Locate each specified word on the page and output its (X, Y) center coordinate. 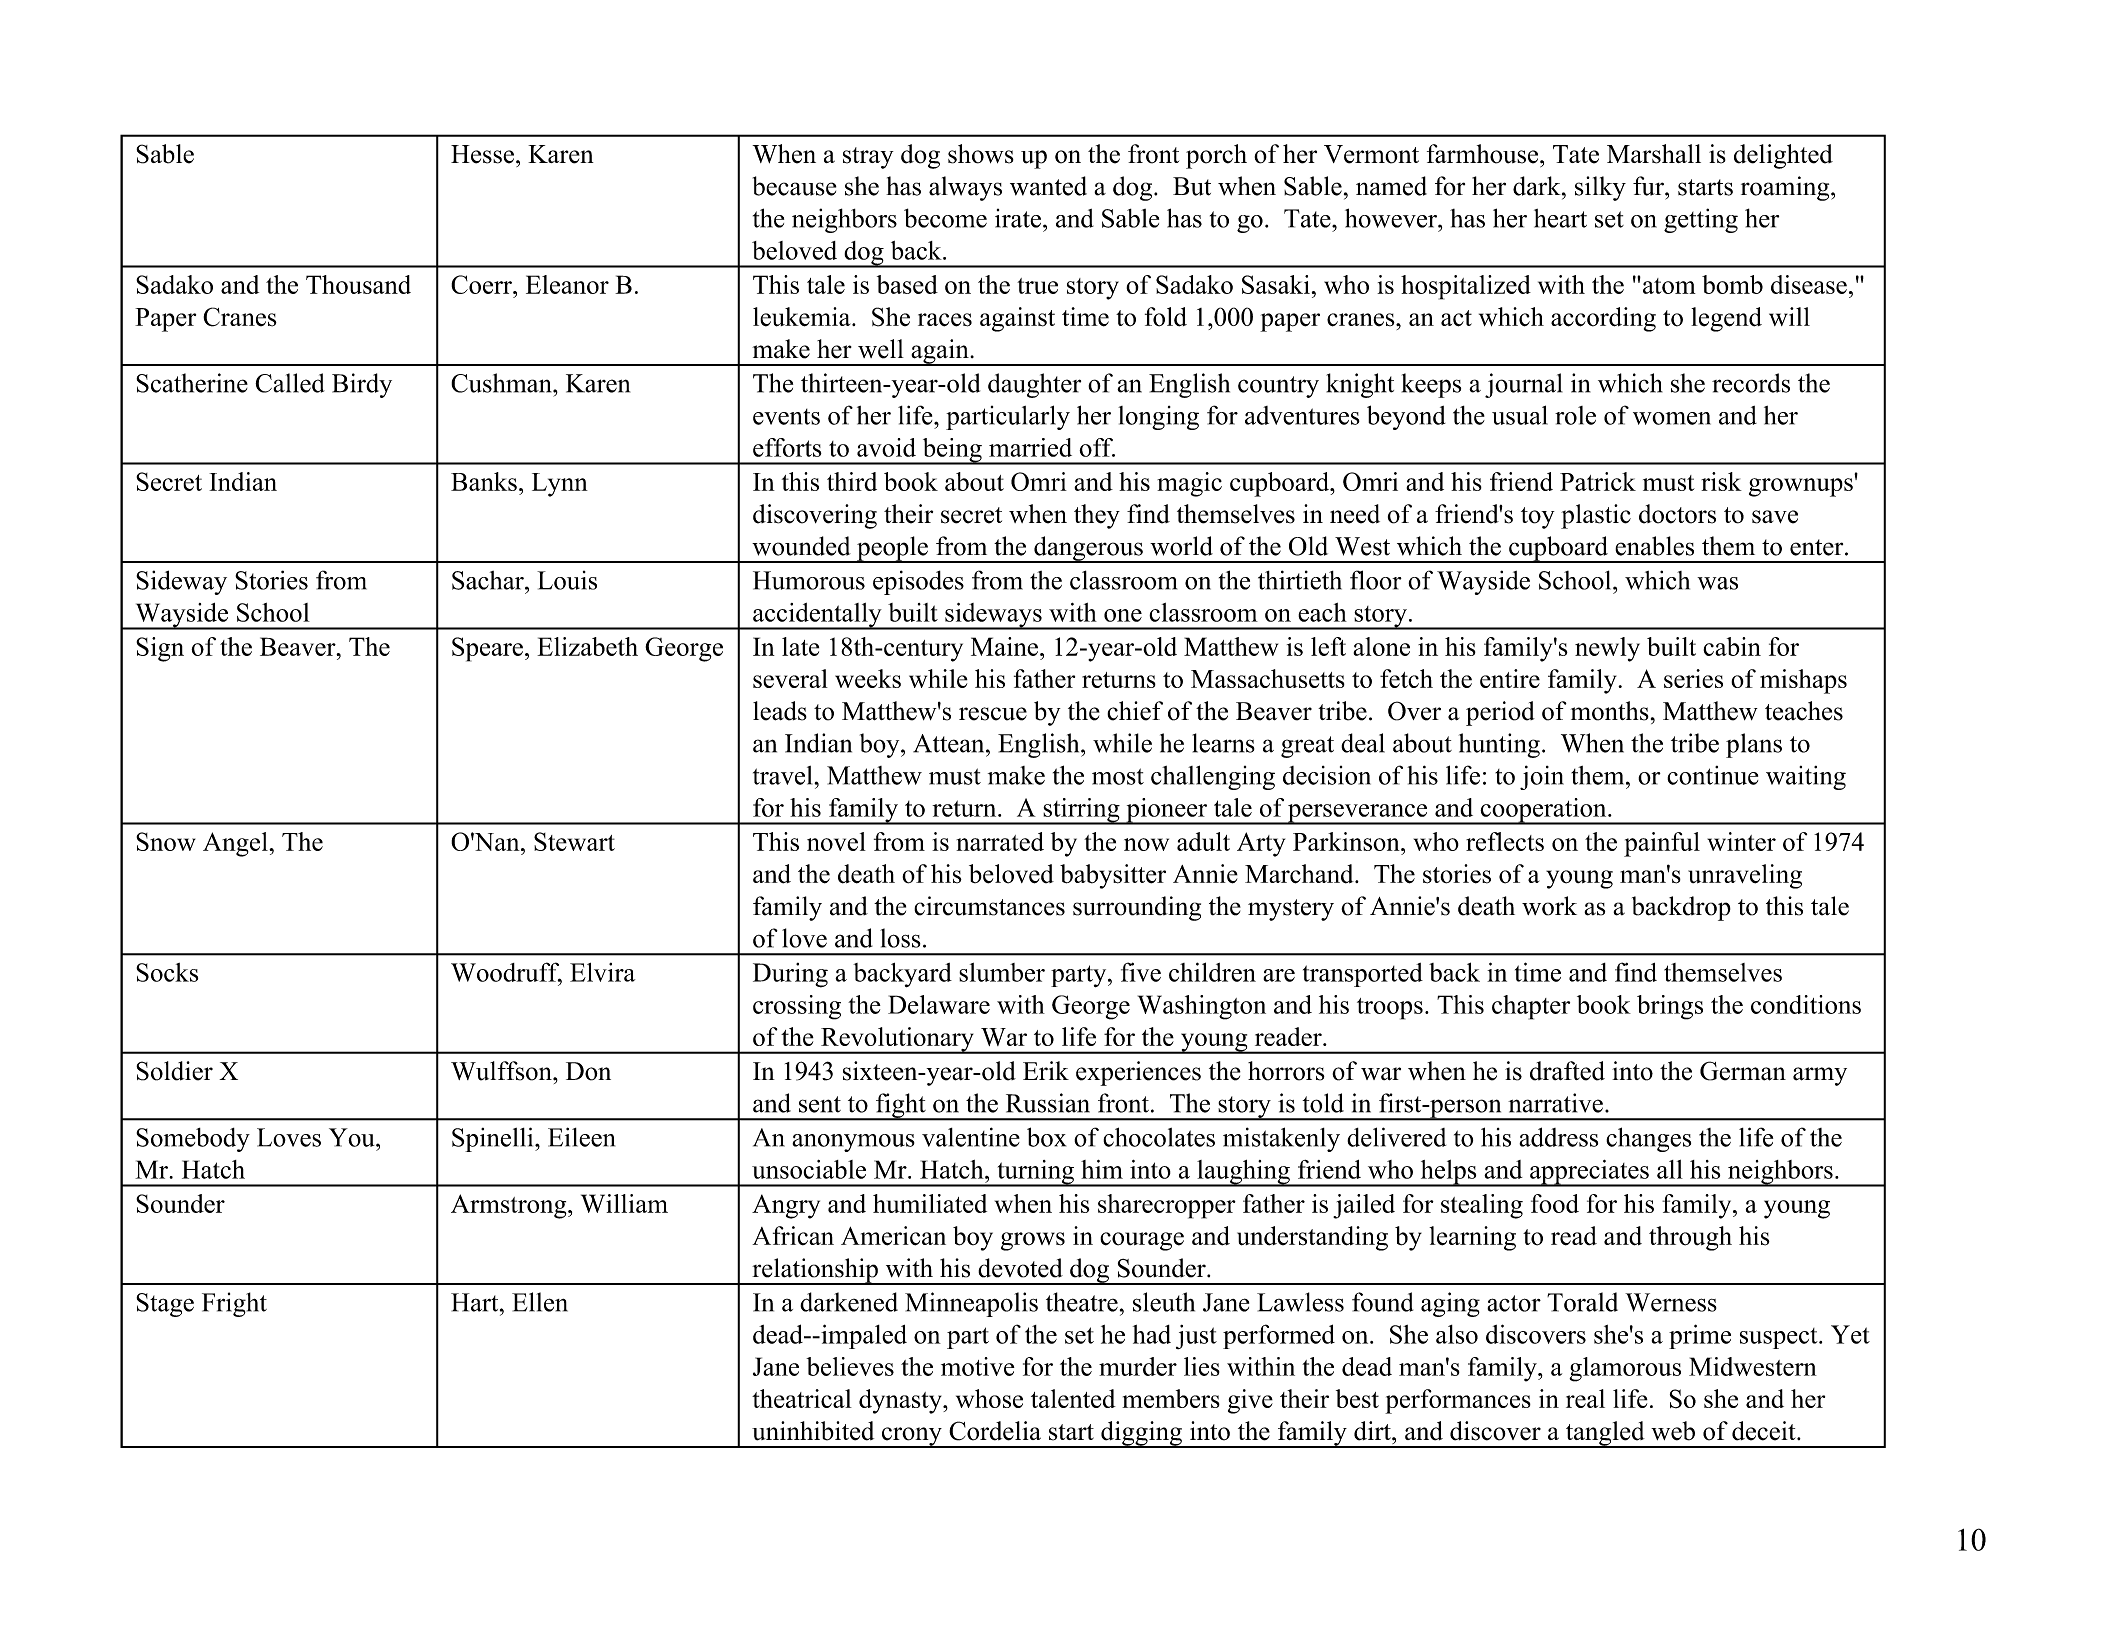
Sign (160, 649)
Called (290, 383)
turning (1035, 1173)
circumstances (989, 906)
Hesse (482, 154)
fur (1649, 186)
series (1693, 678)
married (1030, 447)
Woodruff (506, 973)
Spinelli (494, 1139)
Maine (1004, 646)
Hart (476, 1302)
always (965, 188)
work (1549, 906)
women (1672, 418)
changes (1648, 1139)
